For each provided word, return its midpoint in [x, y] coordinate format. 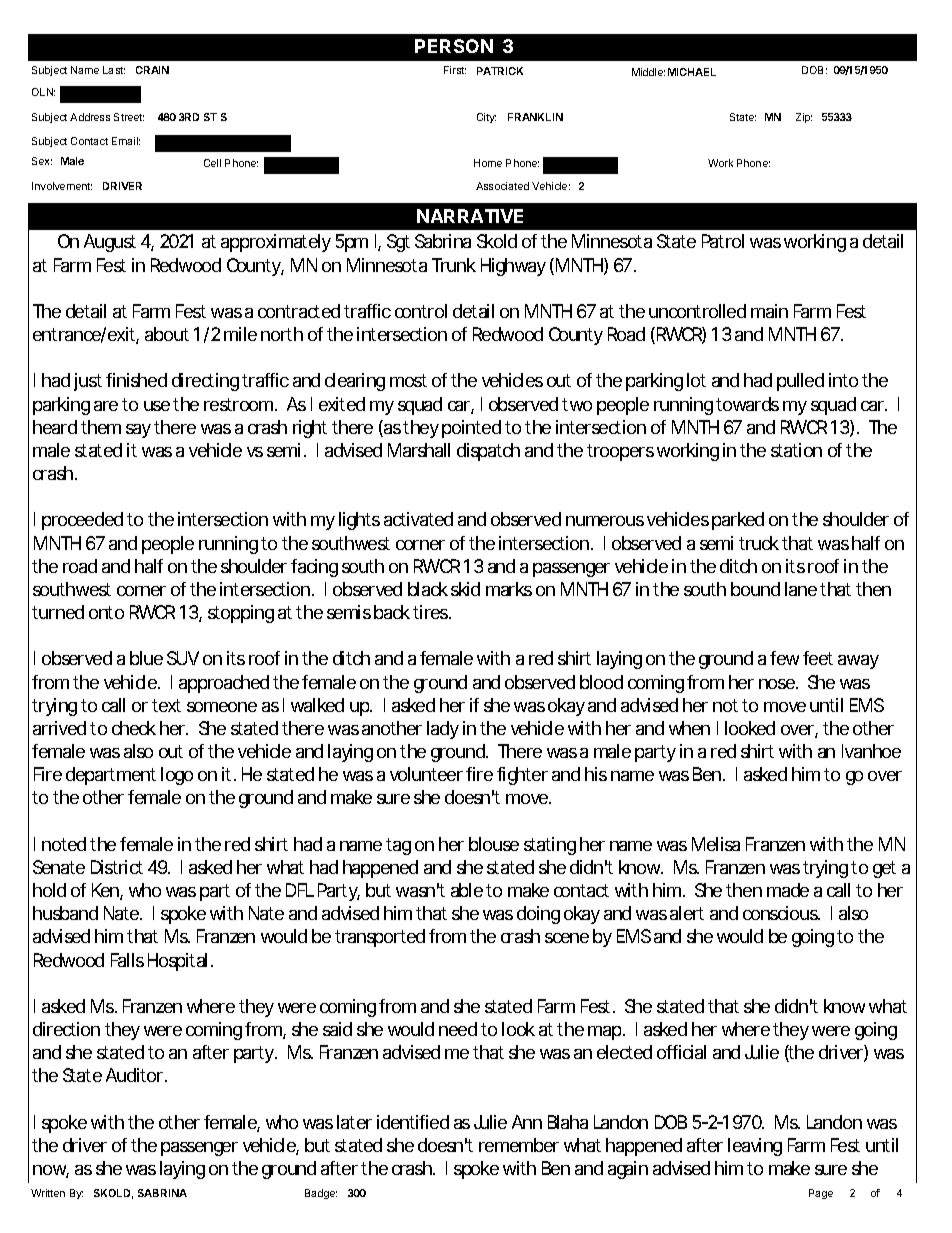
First [455, 70]
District [117, 867]
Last [114, 70]
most [408, 380]
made [788, 890]
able [467, 890]
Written [48, 1193]
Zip [804, 118]
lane [801, 589]
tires [430, 612]
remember [519, 1145]
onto [106, 612]
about [167, 334]
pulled [800, 382]
